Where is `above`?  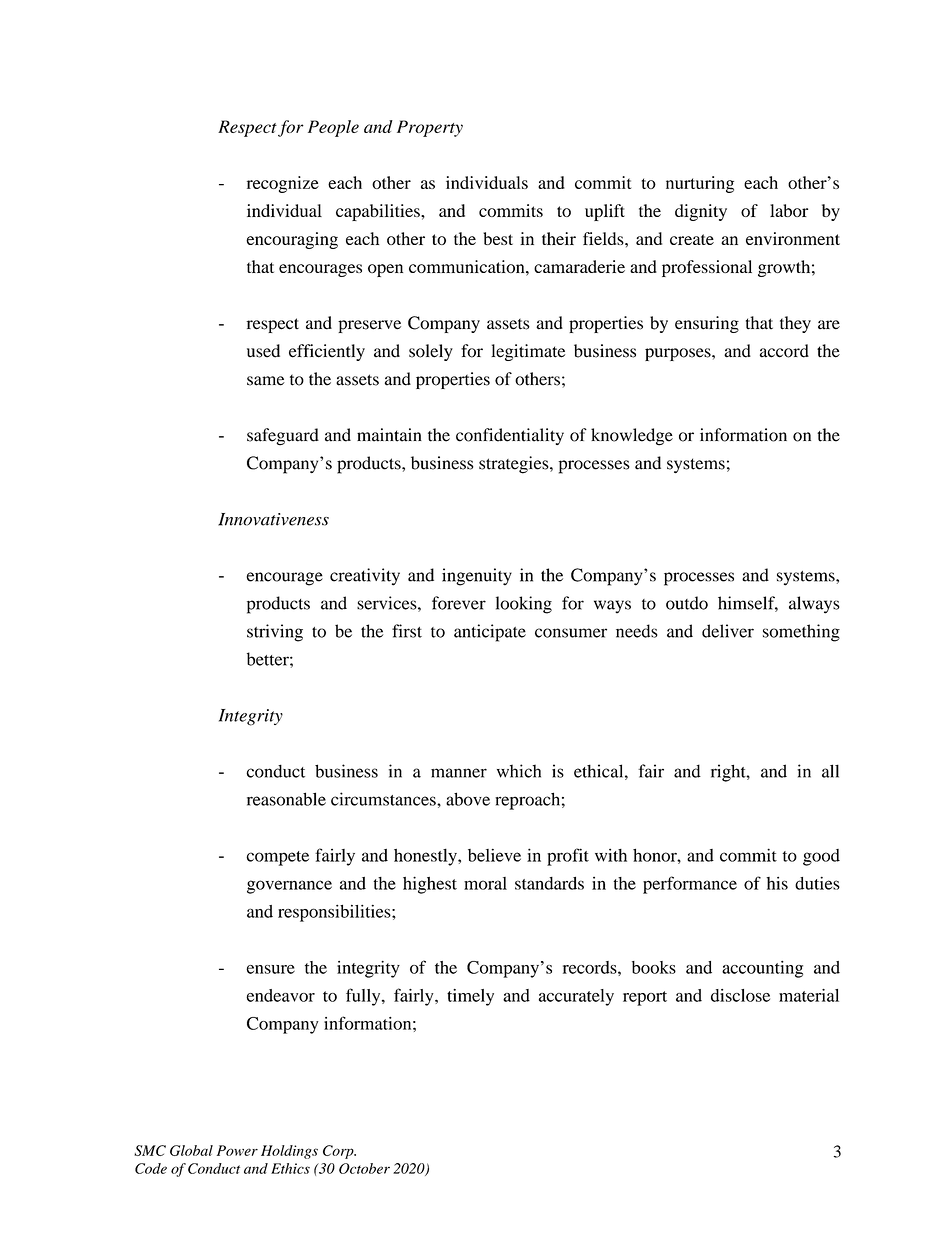
above is located at coordinates (468, 799).
